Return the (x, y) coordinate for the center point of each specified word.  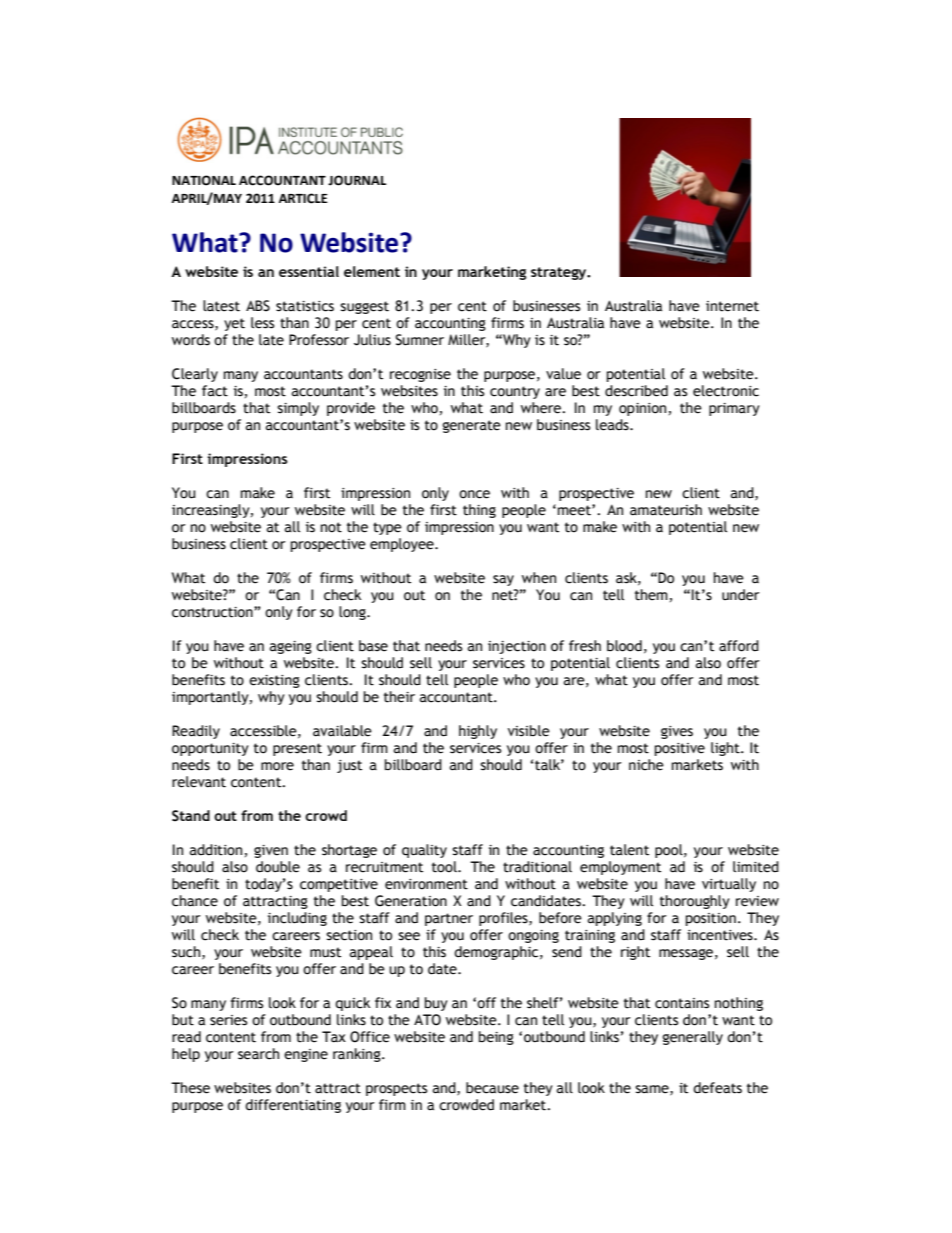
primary (734, 409)
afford (739, 646)
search (258, 1054)
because (492, 1088)
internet (732, 306)
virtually (729, 885)
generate (472, 426)
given (271, 851)
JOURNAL (357, 180)
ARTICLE (303, 198)
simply (298, 409)
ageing (291, 647)
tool (445, 867)
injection (517, 647)
